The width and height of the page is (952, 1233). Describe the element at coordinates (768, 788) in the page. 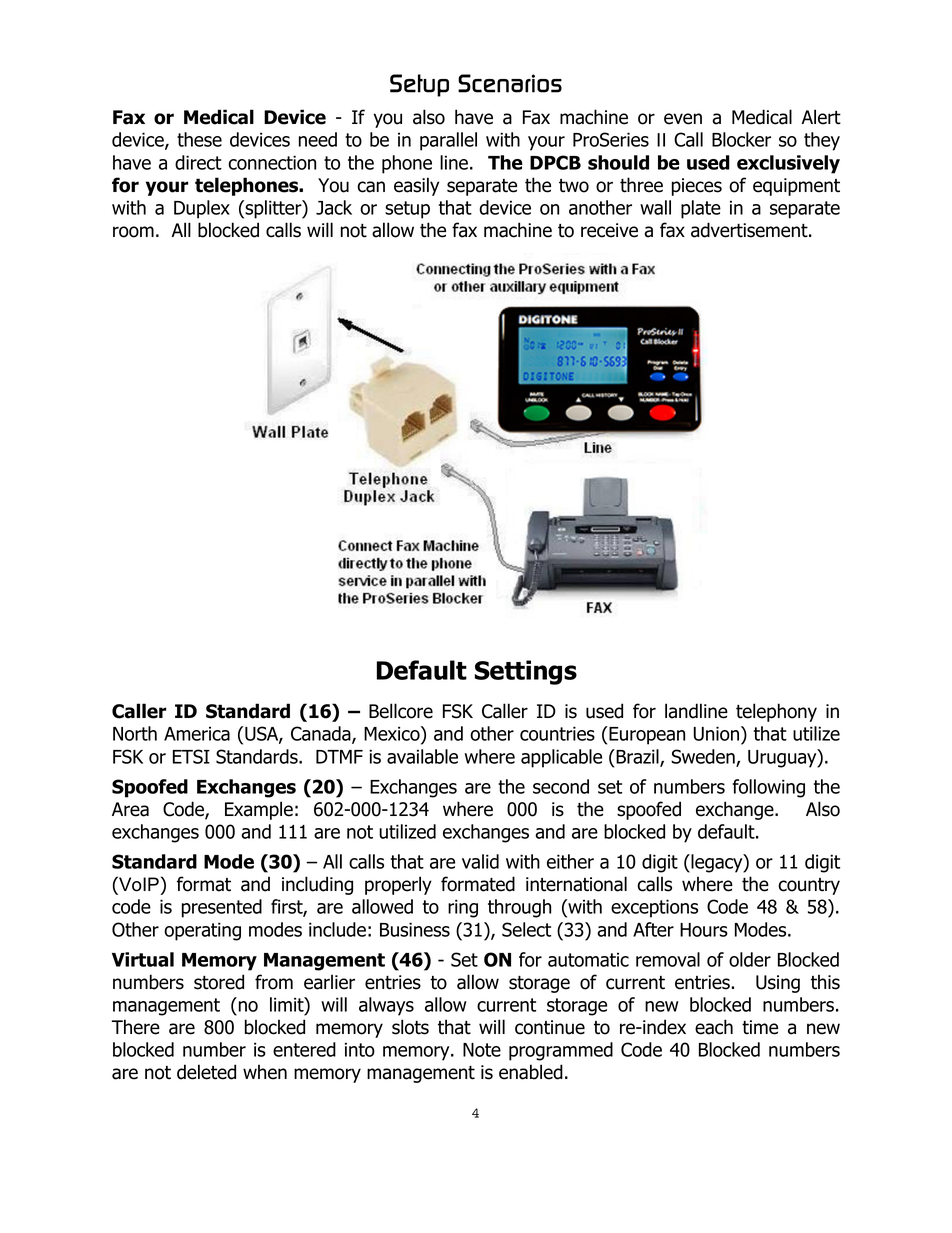

I see `following` at that location.
